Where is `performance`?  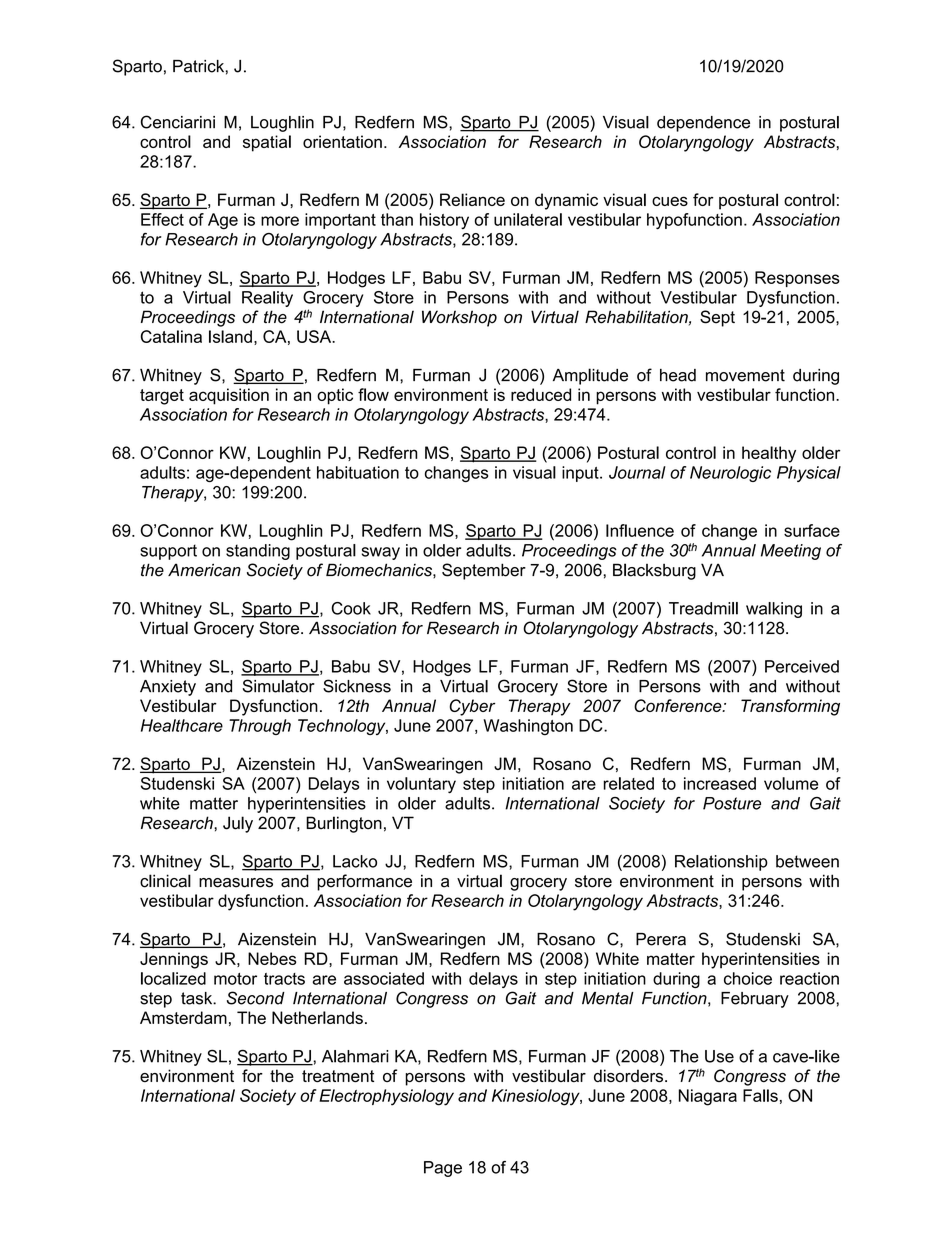
performance is located at coordinates (364, 882).
